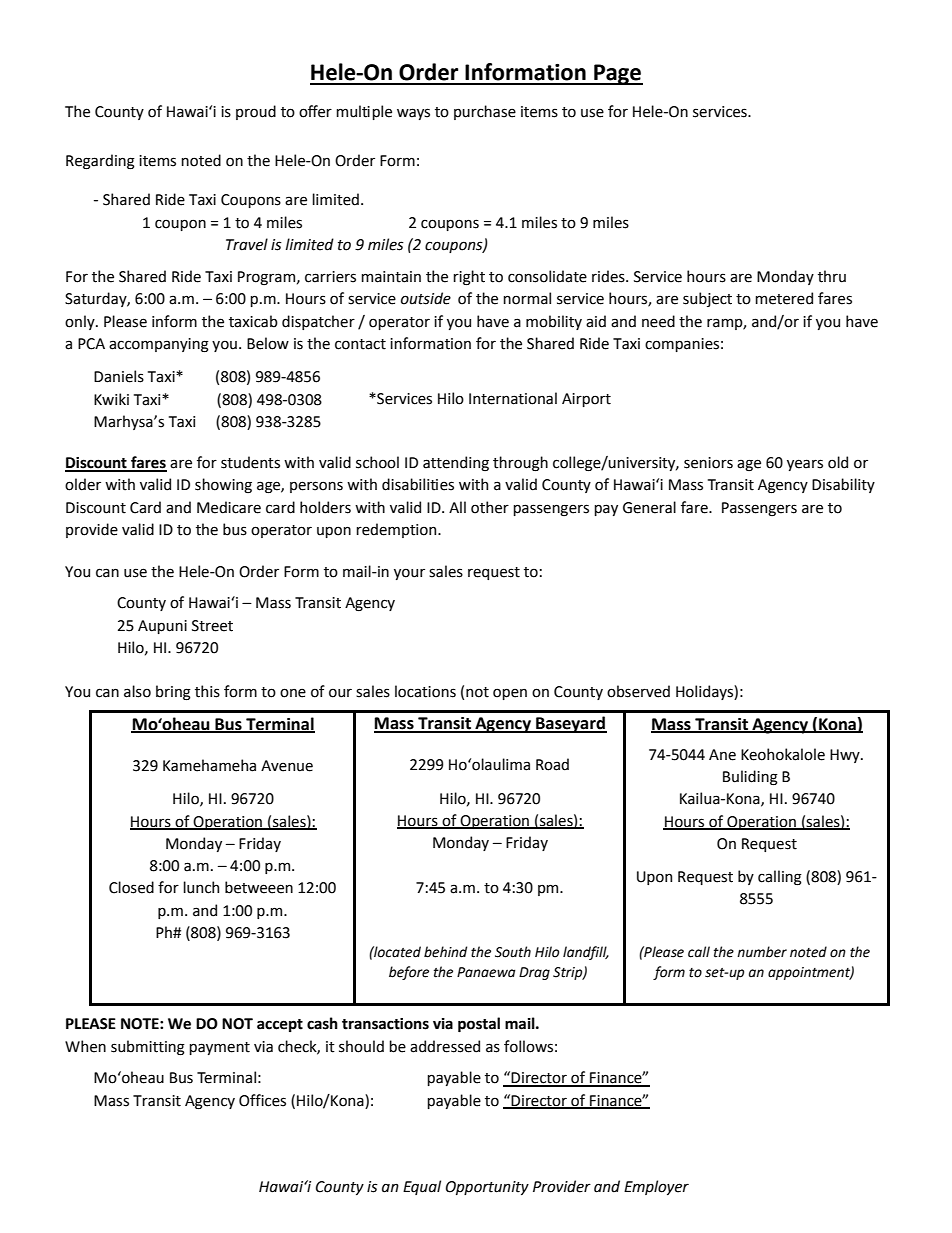 This screenshot has width=952, height=1233. I want to click on metered, so click(784, 298).
